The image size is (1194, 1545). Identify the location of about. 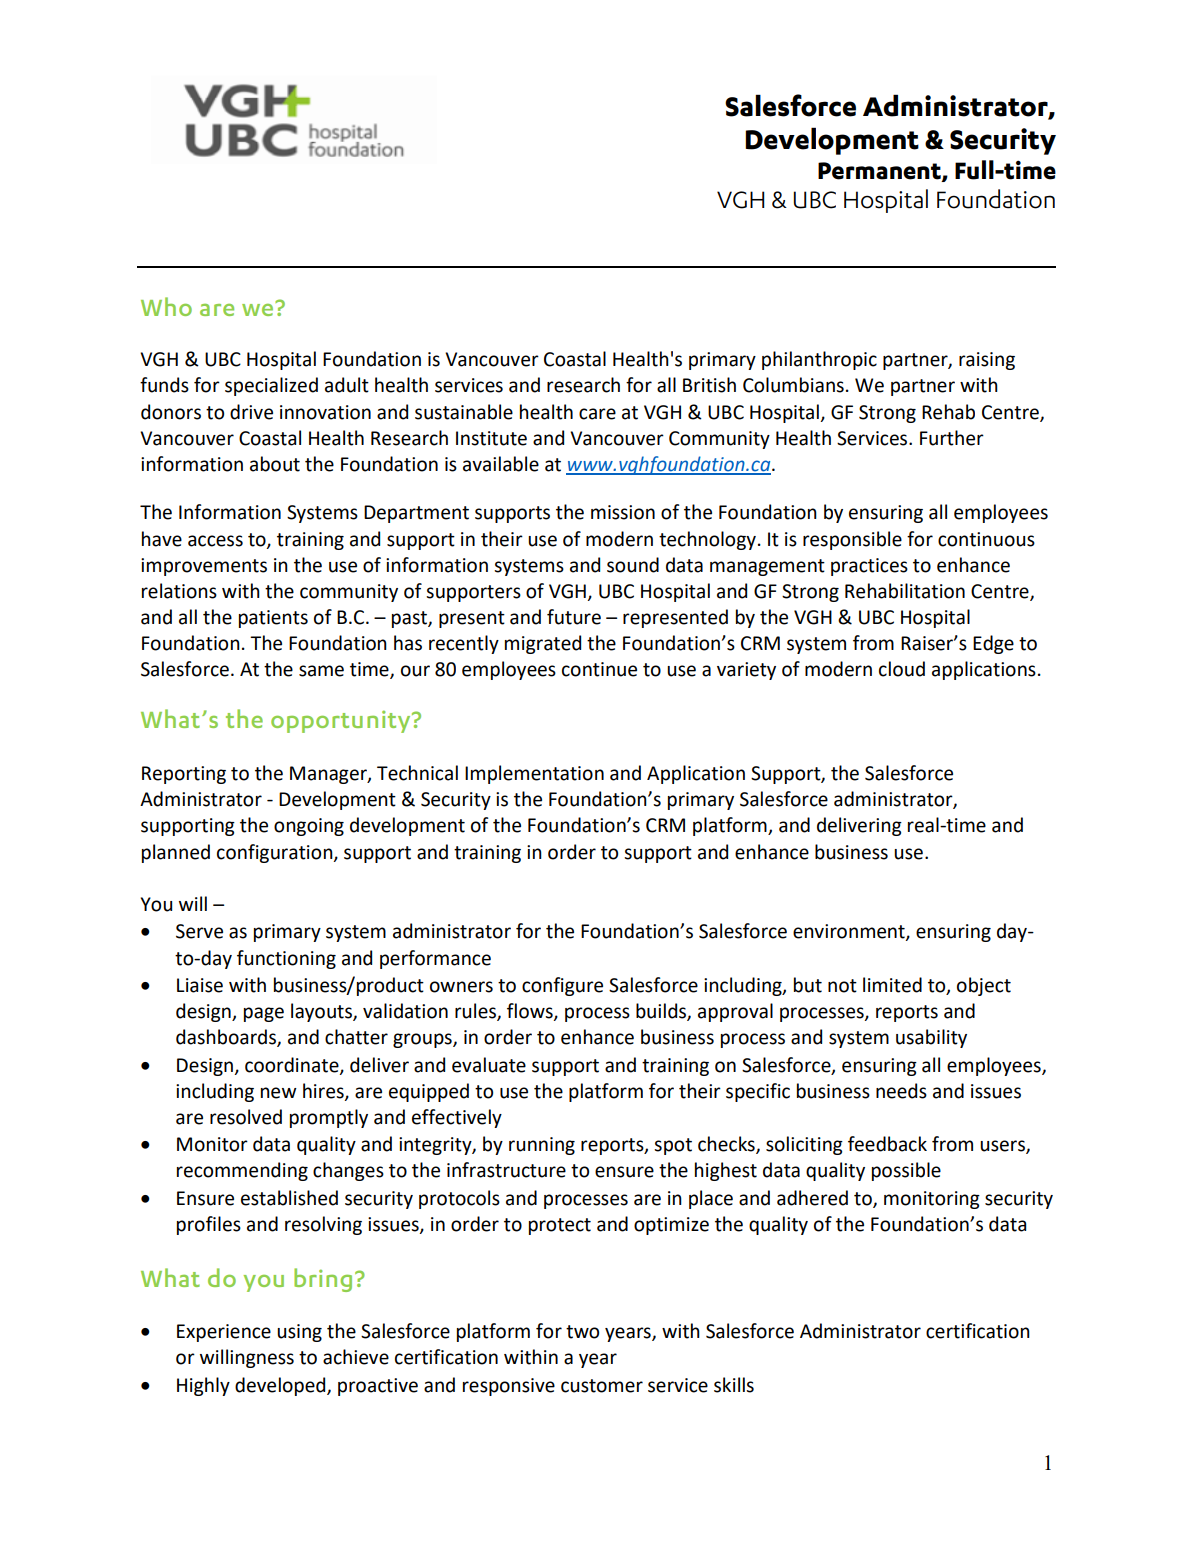
(275, 464).
